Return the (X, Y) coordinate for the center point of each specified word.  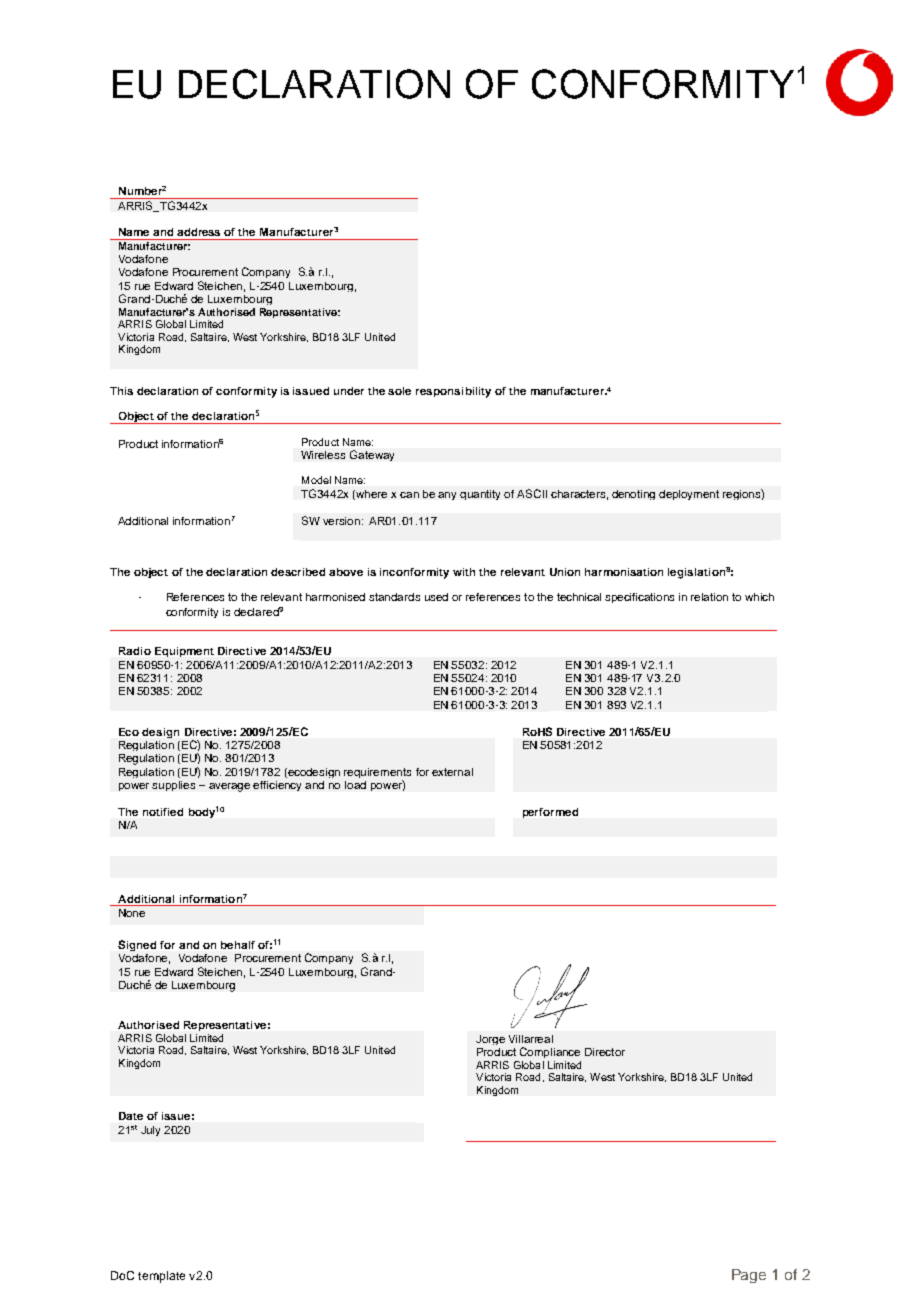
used (436, 597)
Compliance (550, 1052)
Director (605, 1052)
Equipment (184, 652)
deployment (689, 495)
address (198, 232)
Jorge (490, 1040)
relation (709, 597)
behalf (238, 945)
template (161, 1277)
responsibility (453, 392)
